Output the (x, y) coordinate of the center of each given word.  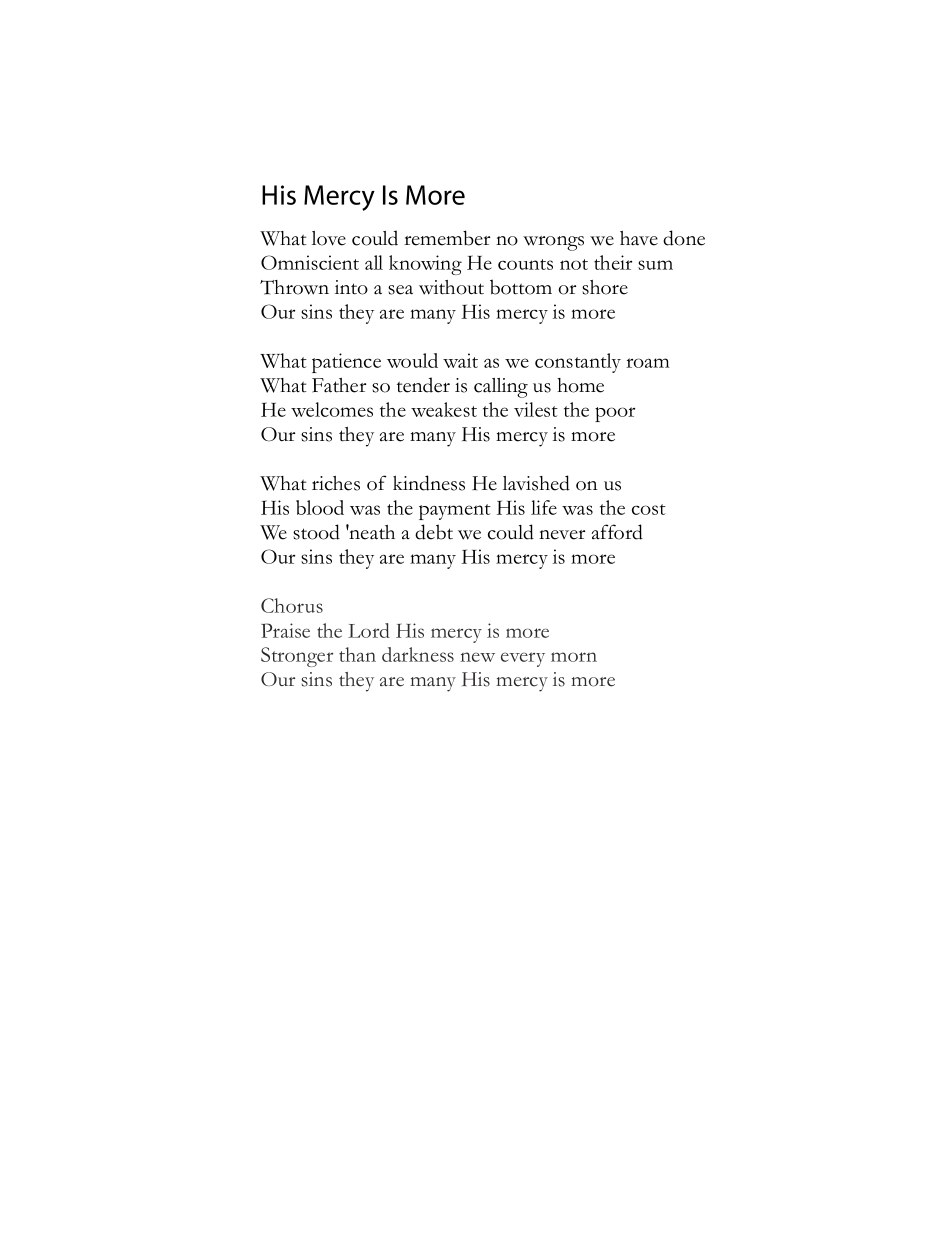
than (357, 654)
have (639, 238)
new (477, 657)
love (329, 238)
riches (336, 483)
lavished (536, 483)
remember (447, 238)
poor (615, 414)
